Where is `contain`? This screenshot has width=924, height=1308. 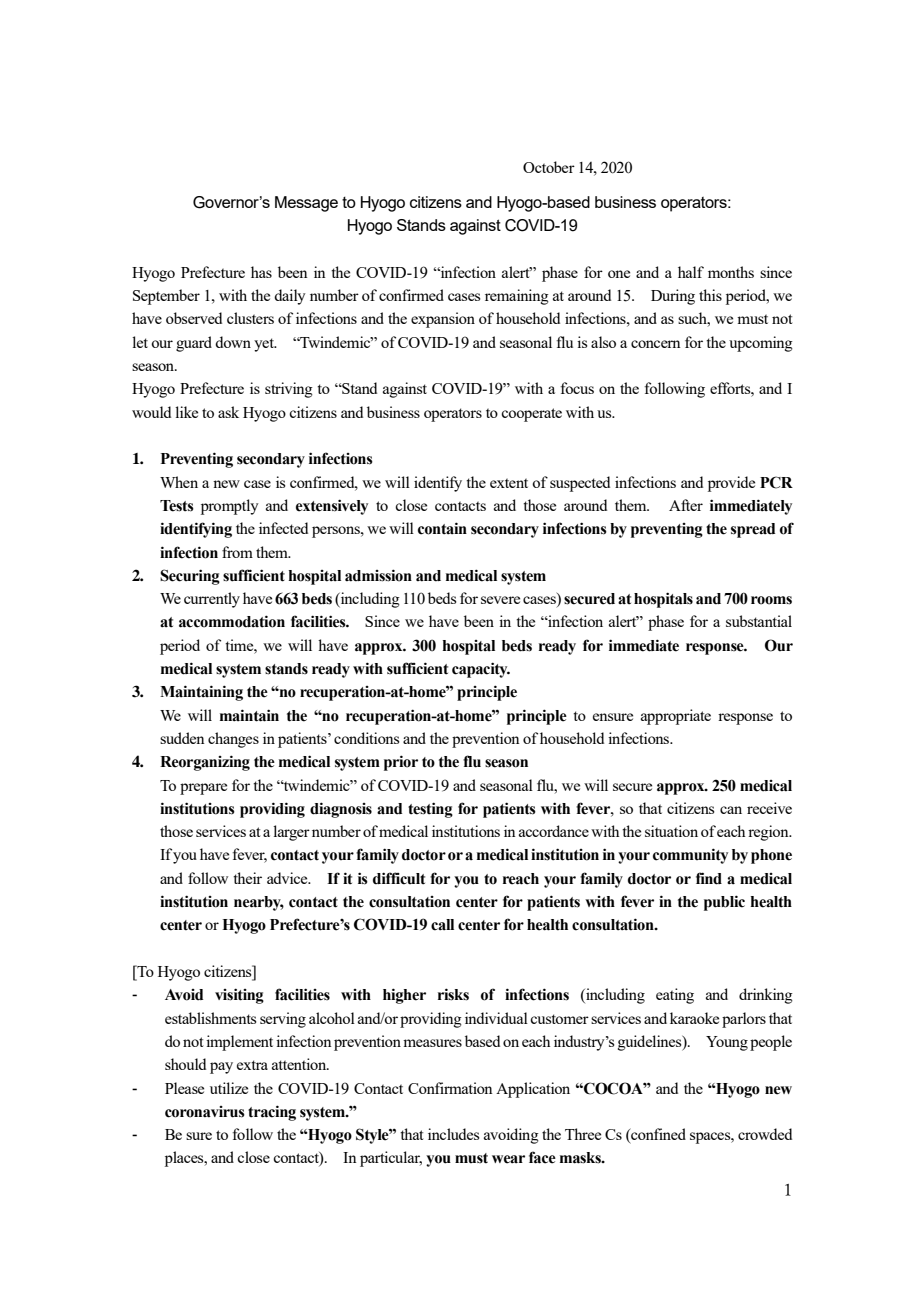 contain is located at coordinates (442, 528).
